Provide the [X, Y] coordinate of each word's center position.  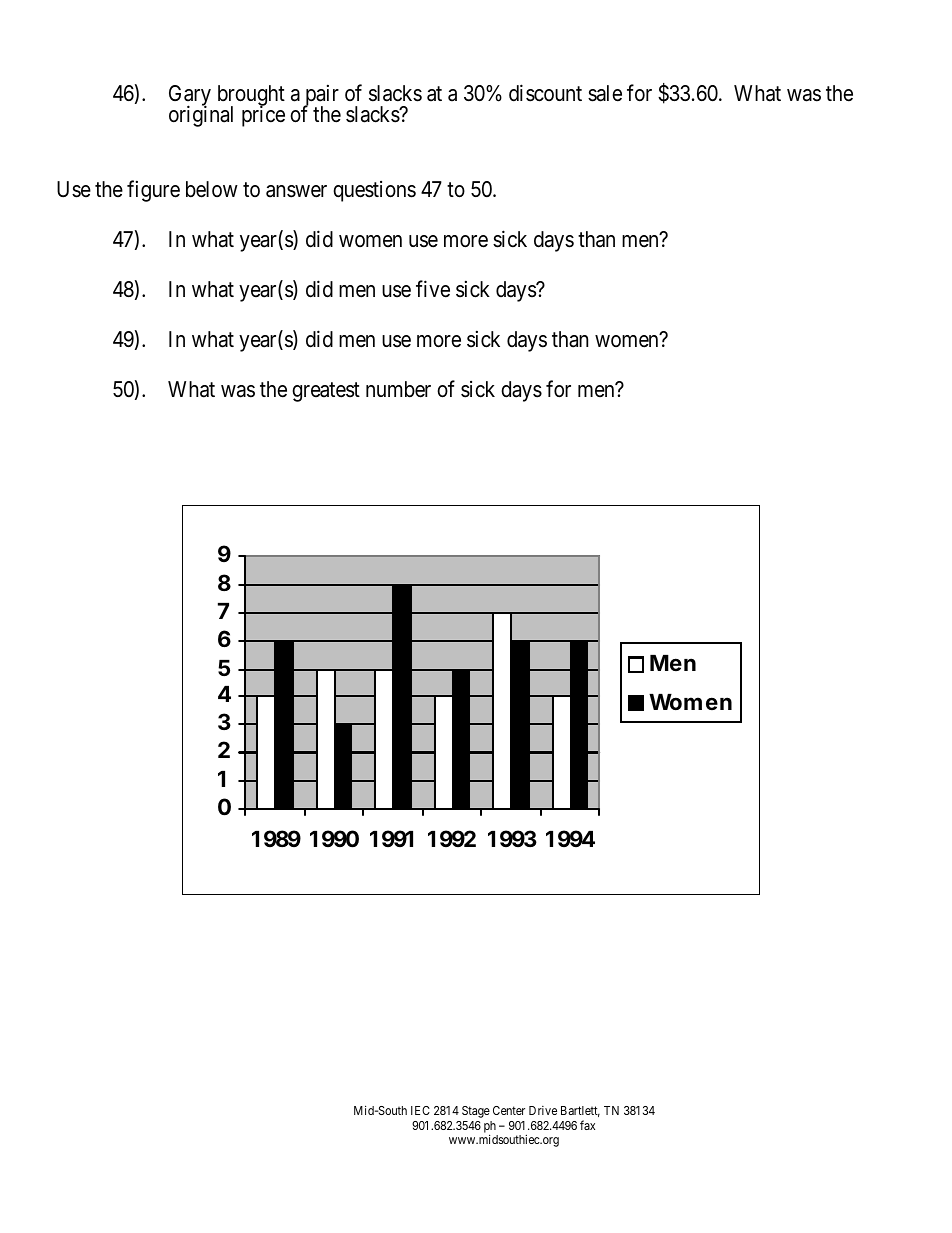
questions [374, 191]
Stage [476, 1112]
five [433, 289]
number [398, 389]
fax [587, 1125]
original [201, 116]
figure [153, 191]
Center [509, 1110]
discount [545, 93]
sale [605, 93]
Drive [543, 1110]
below [212, 189]
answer [296, 191]
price [263, 116]
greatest [326, 392]
